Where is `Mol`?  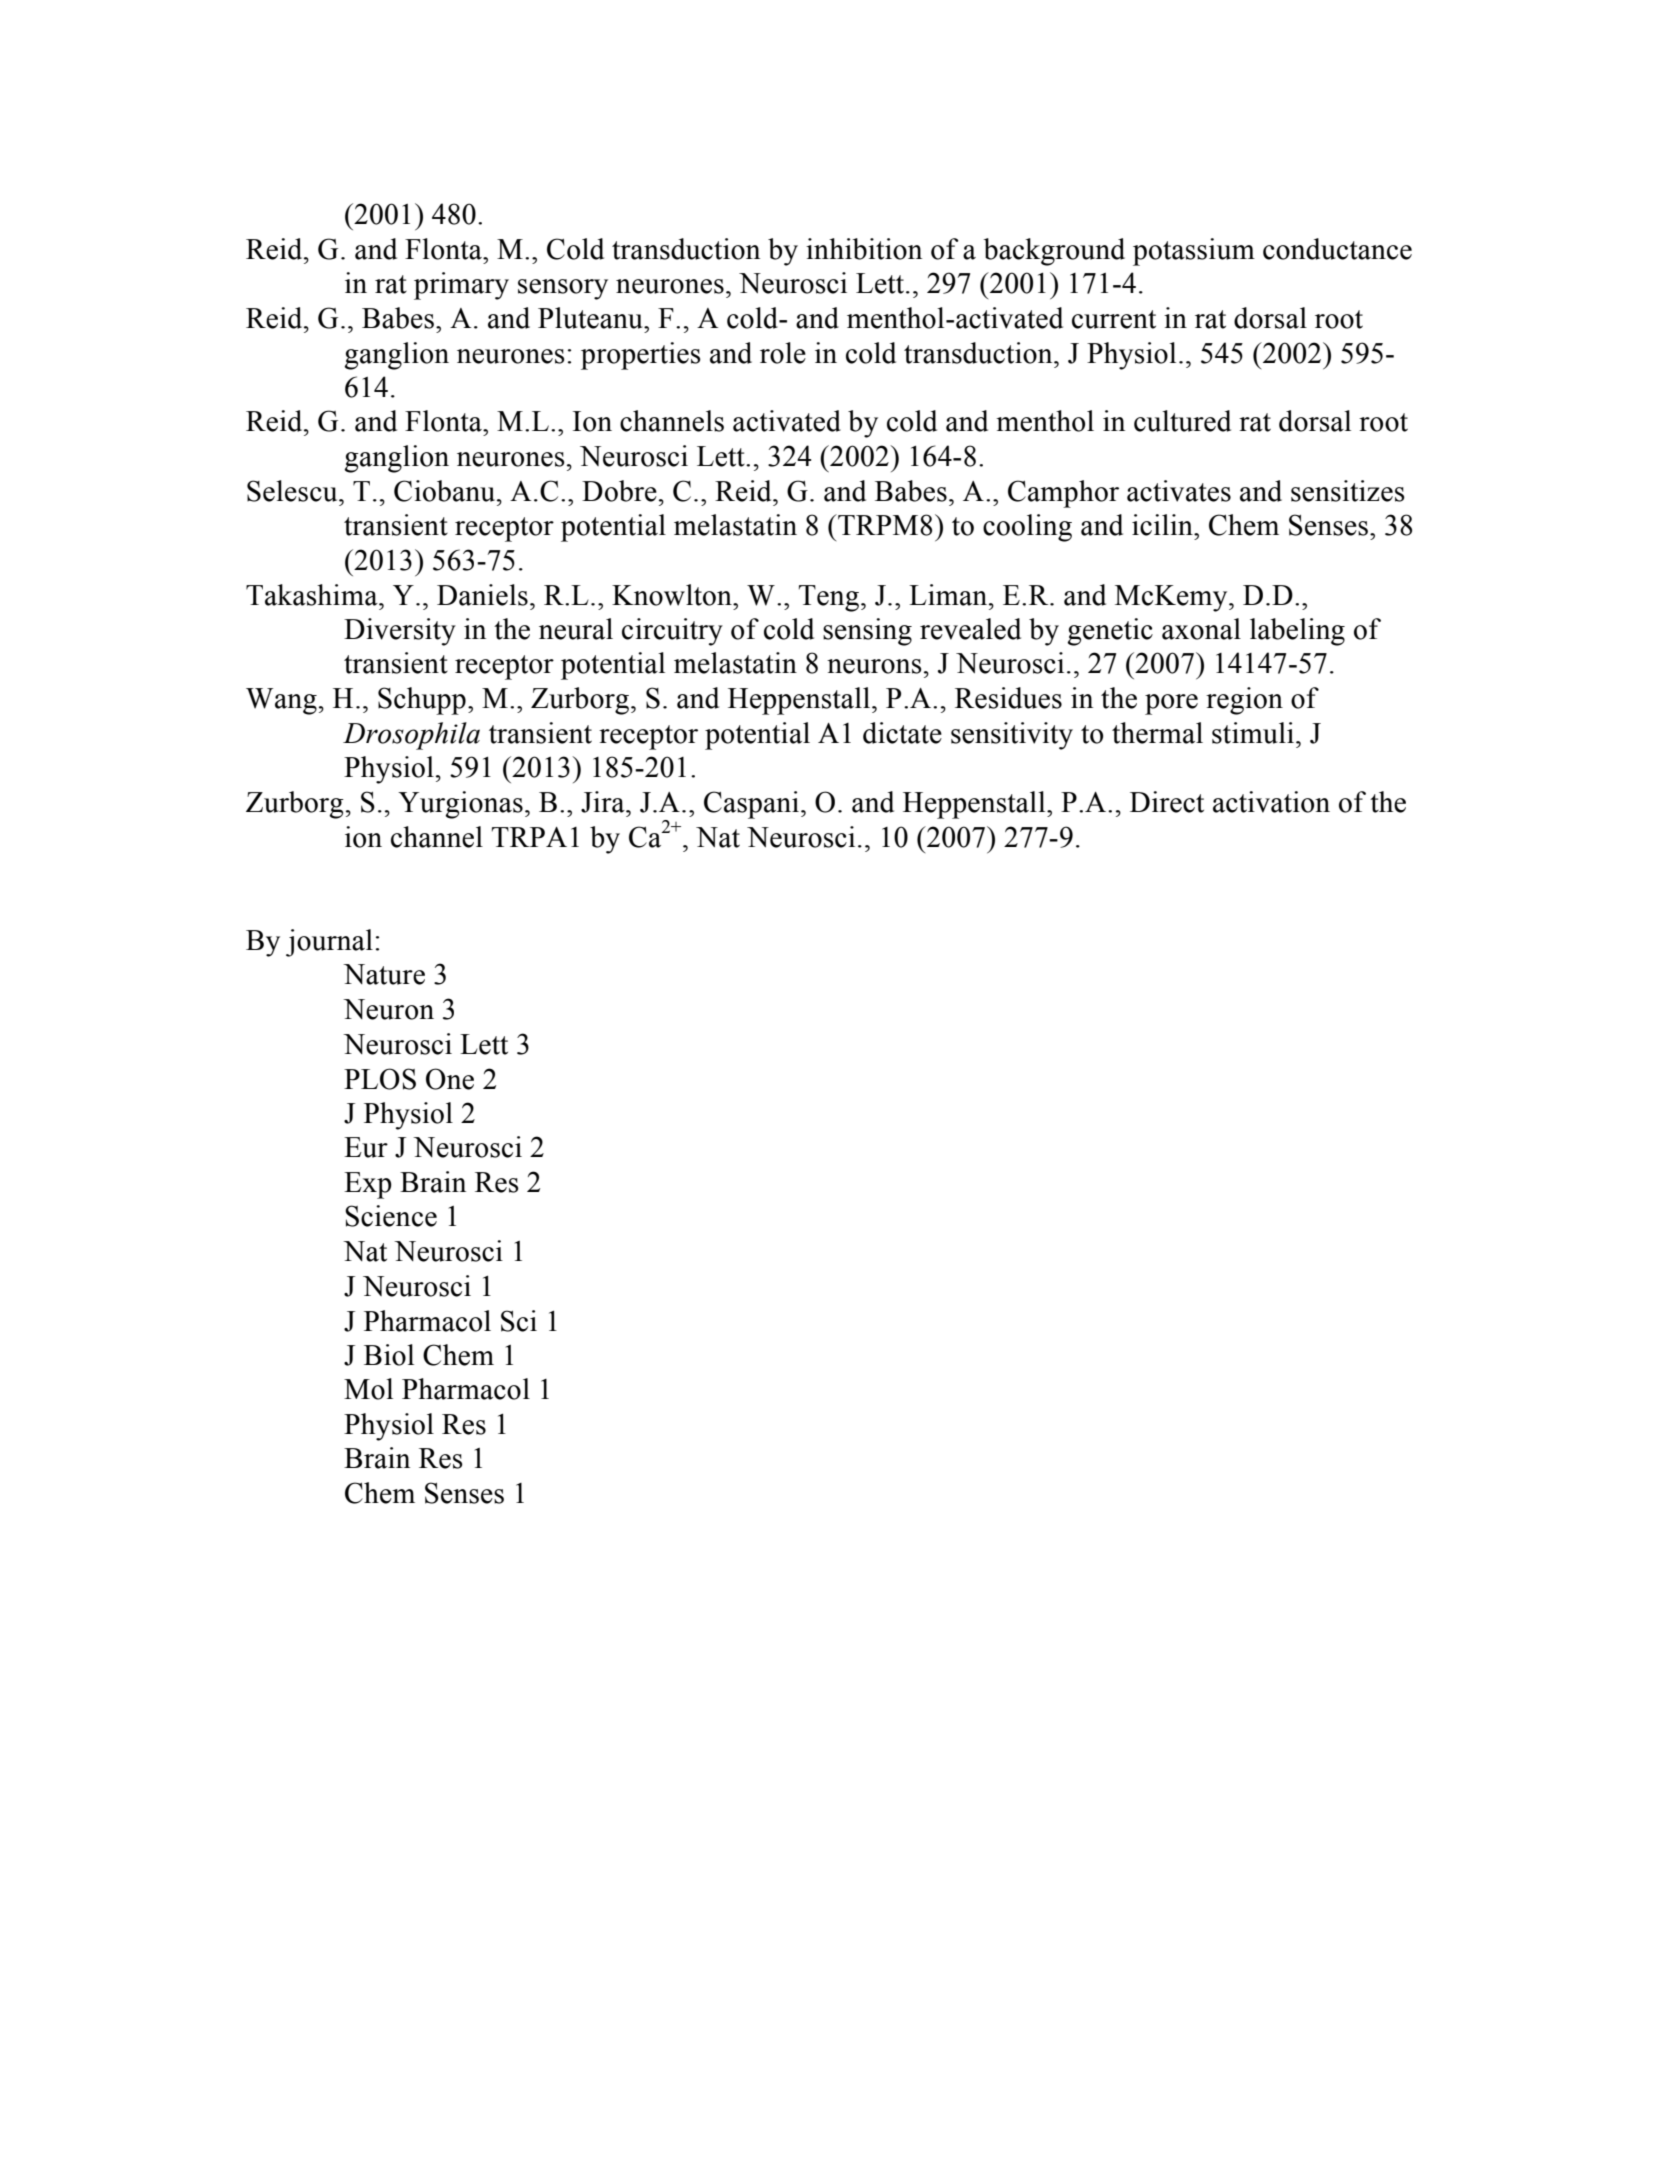 Mol is located at coordinates (368, 1389).
